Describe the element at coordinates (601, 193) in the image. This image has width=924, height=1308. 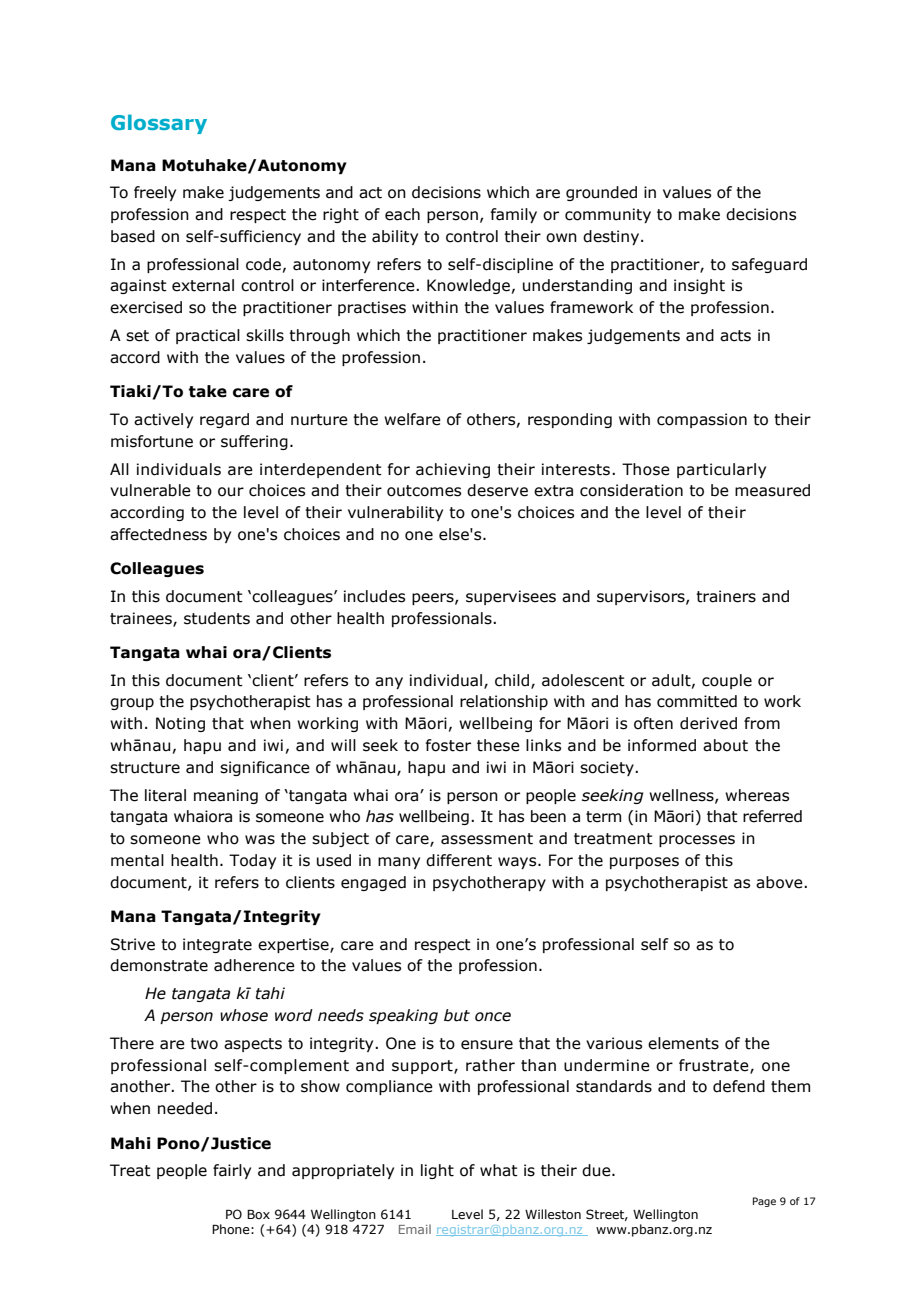
I see `grounded` at that location.
